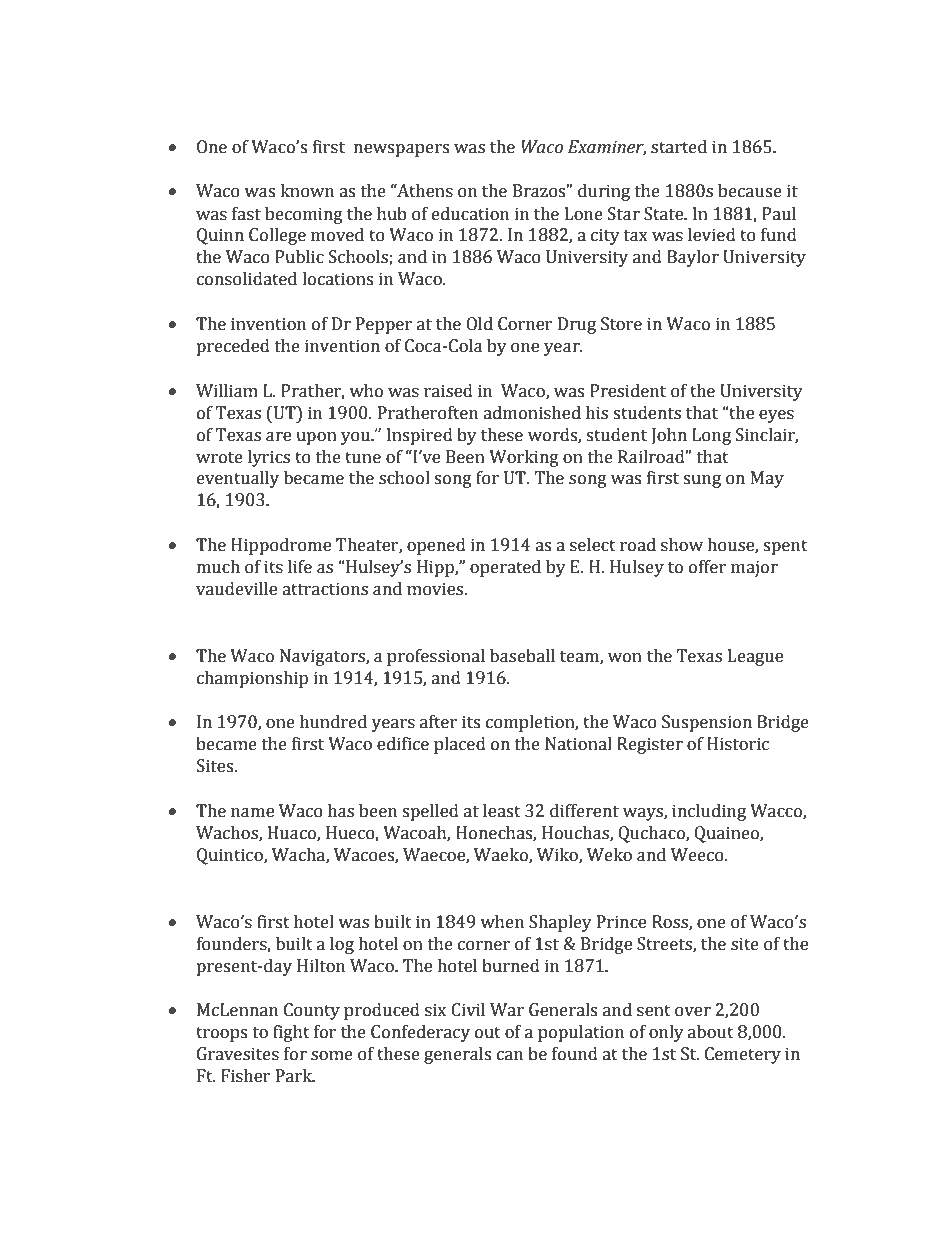 This screenshot has height=1233, width=952. Describe the element at coordinates (702, 481) in the screenshot. I see `sung` at that location.
